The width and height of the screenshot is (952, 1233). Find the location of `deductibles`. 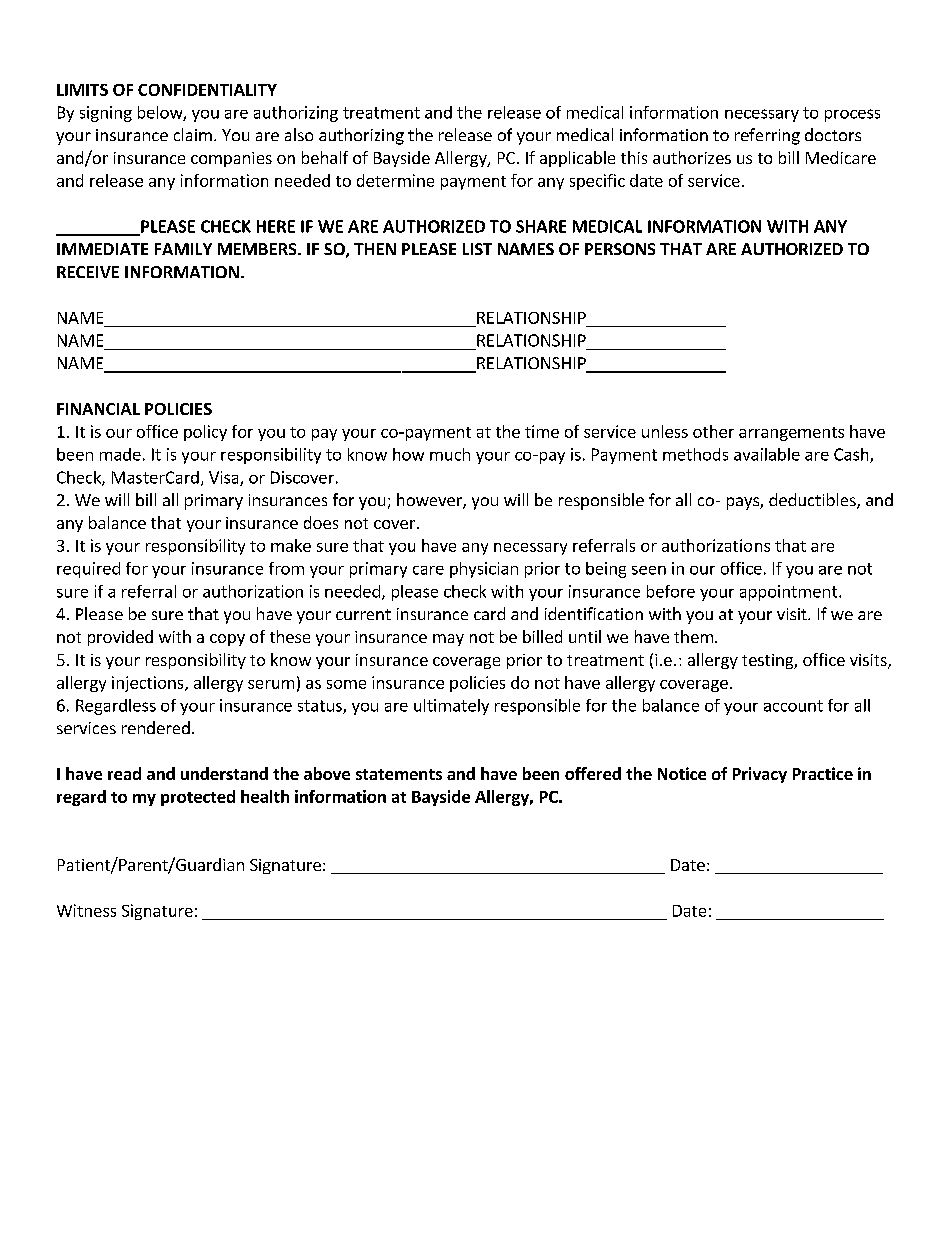

deductibles is located at coordinates (813, 501).
